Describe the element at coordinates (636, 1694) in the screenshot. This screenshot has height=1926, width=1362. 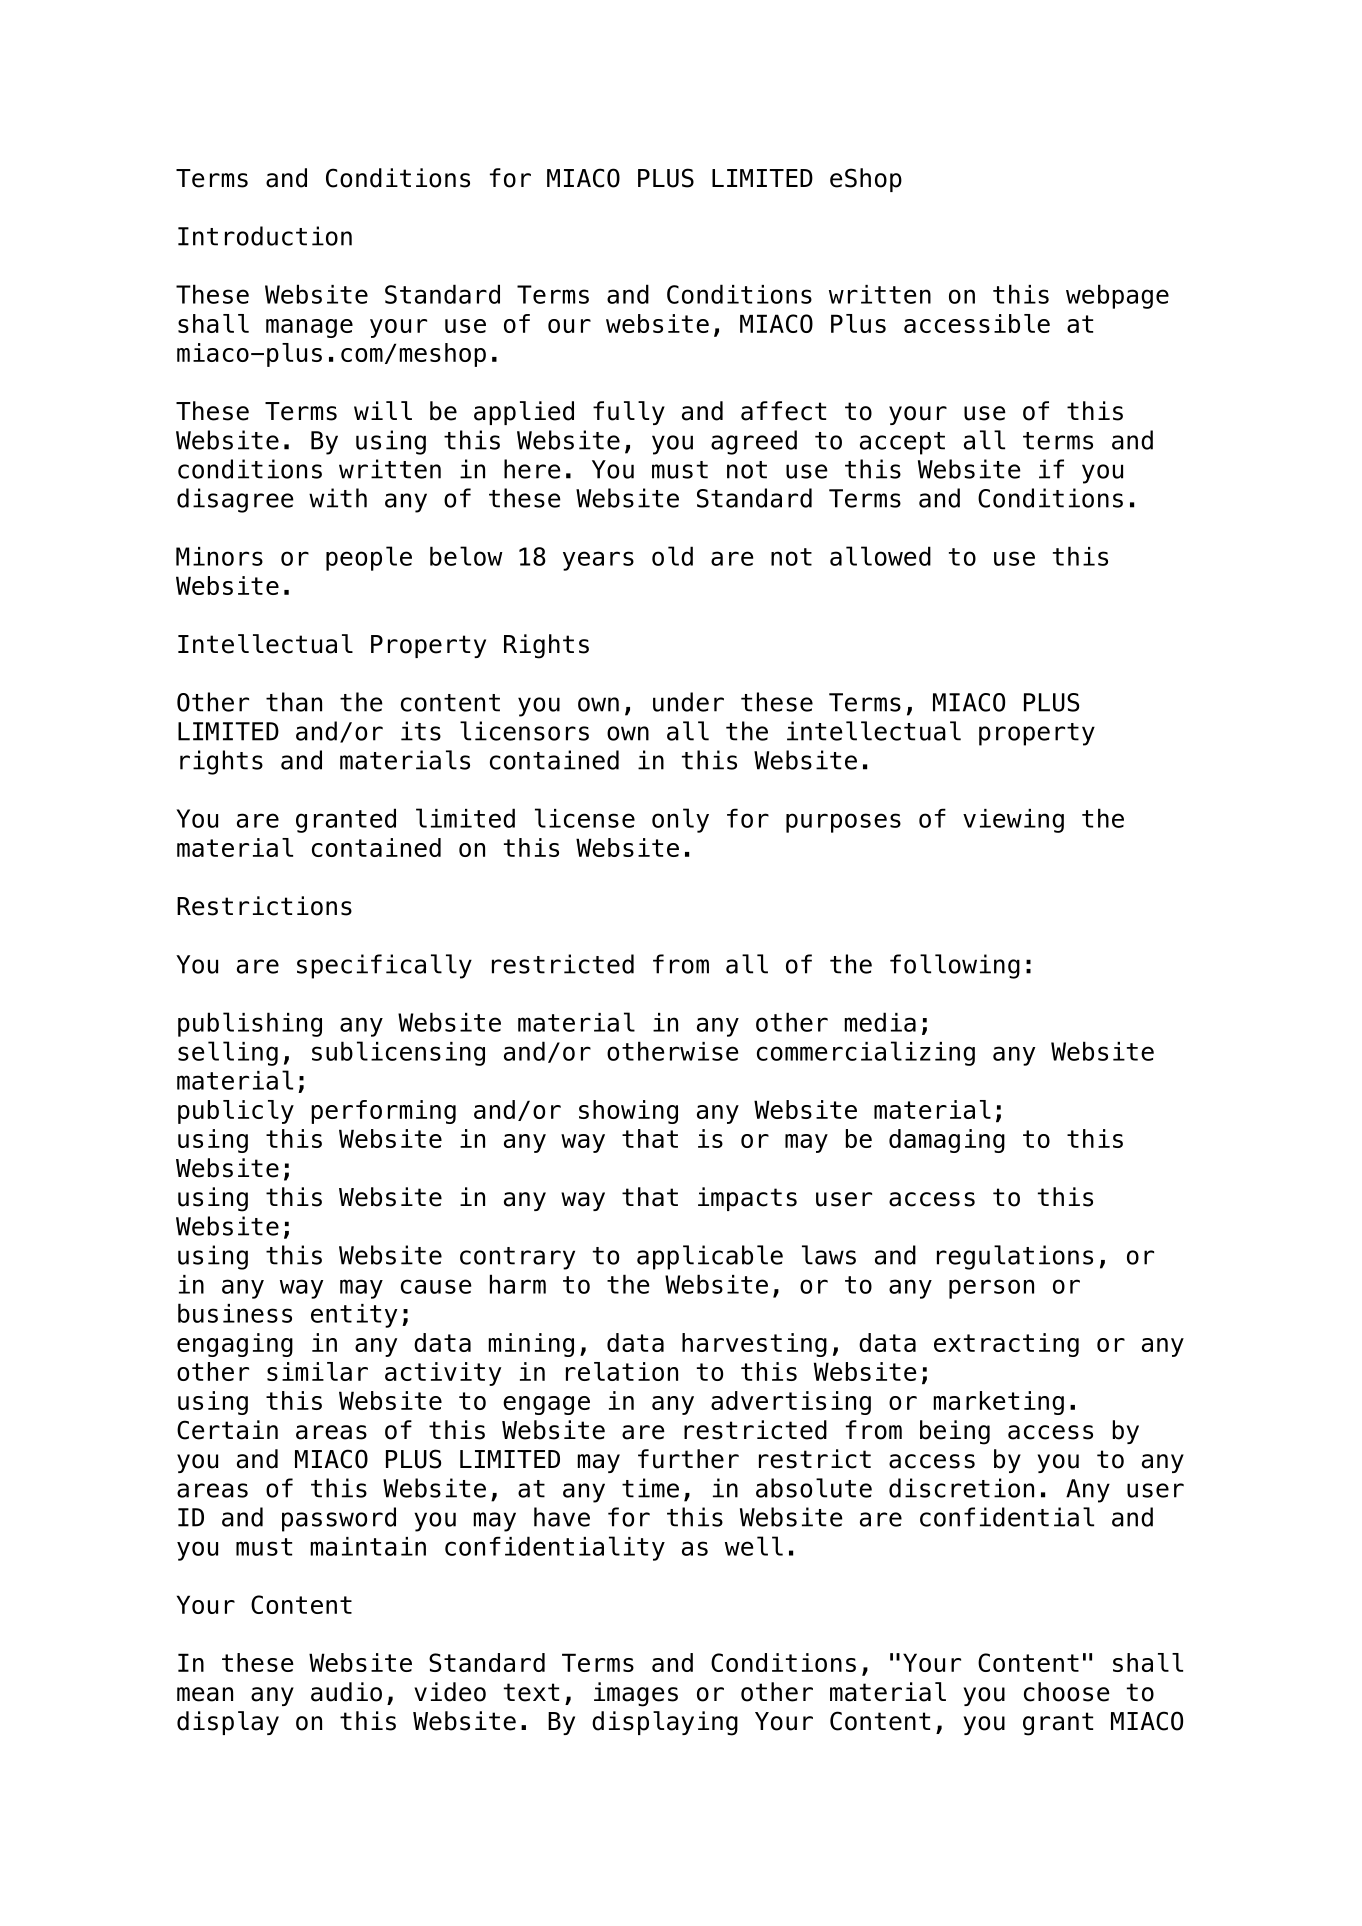
I see `images` at that location.
